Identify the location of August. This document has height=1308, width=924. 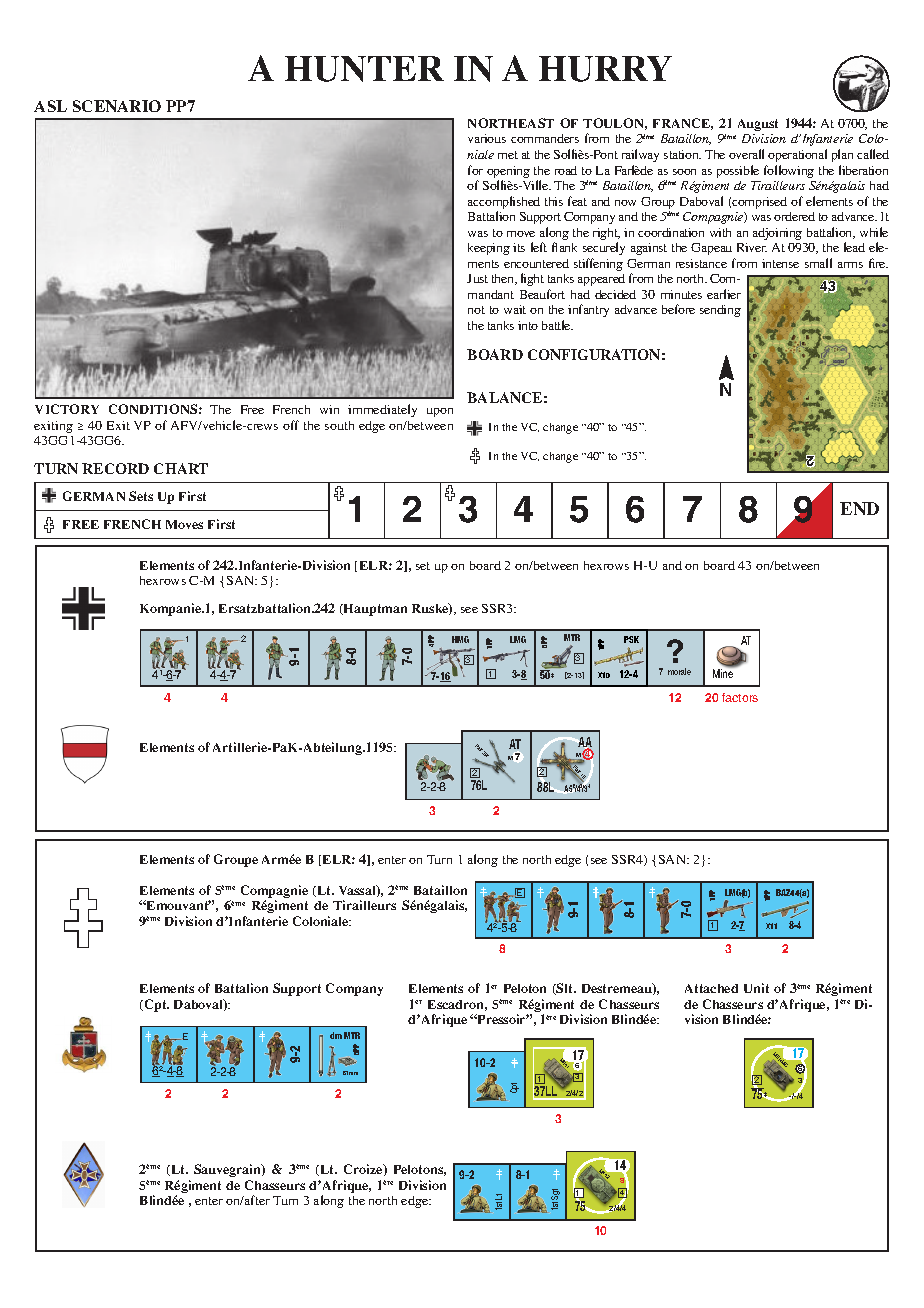
(758, 125).
